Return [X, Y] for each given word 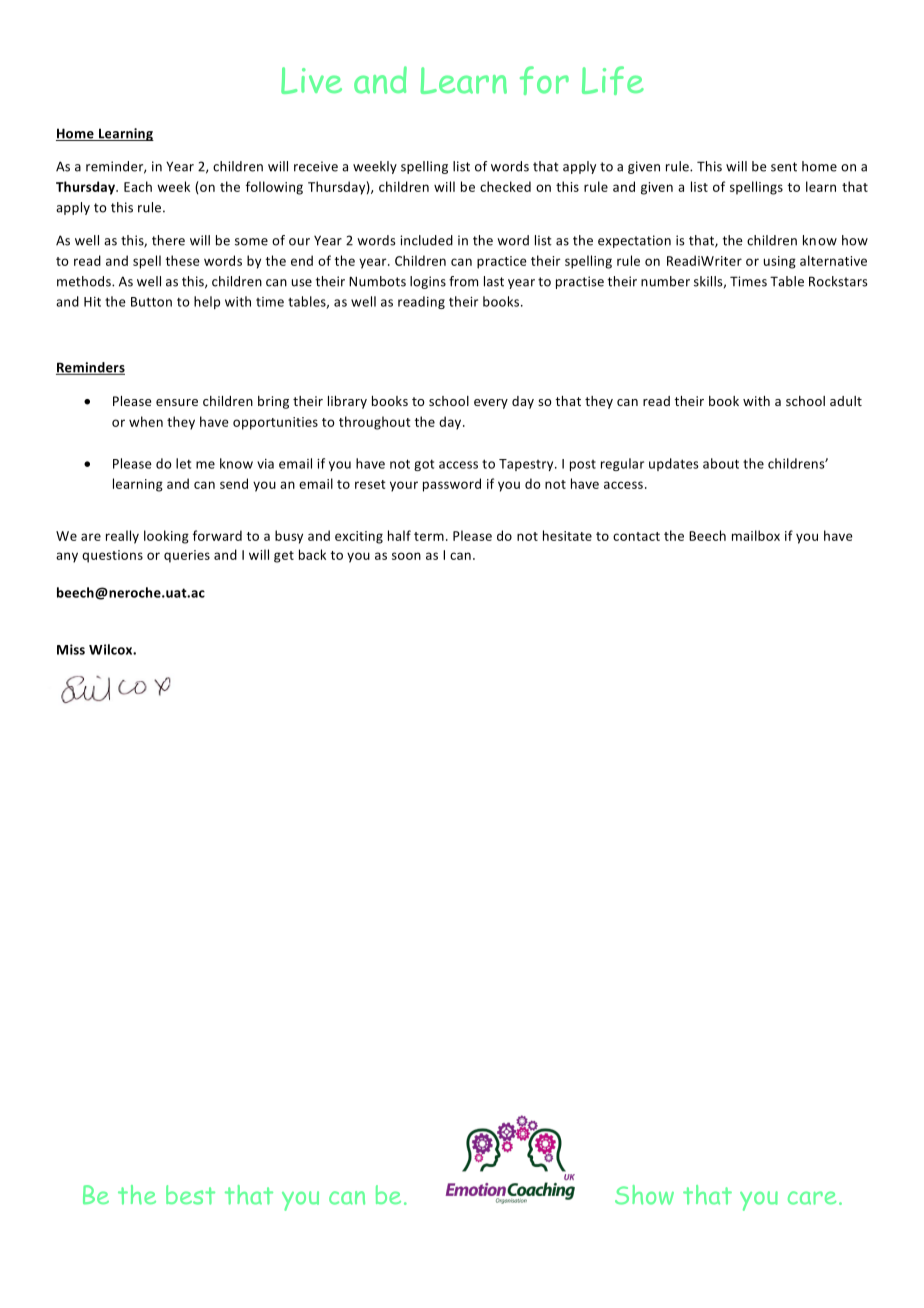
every [491, 404]
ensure [177, 402]
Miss [71, 649]
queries [187, 556]
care [812, 1198]
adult [846, 401]
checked [505, 186]
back [312, 554]
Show [644, 1195]
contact [636, 536]
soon [406, 556]
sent [784, 167]
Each [138, 186]
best [190, 1195]
